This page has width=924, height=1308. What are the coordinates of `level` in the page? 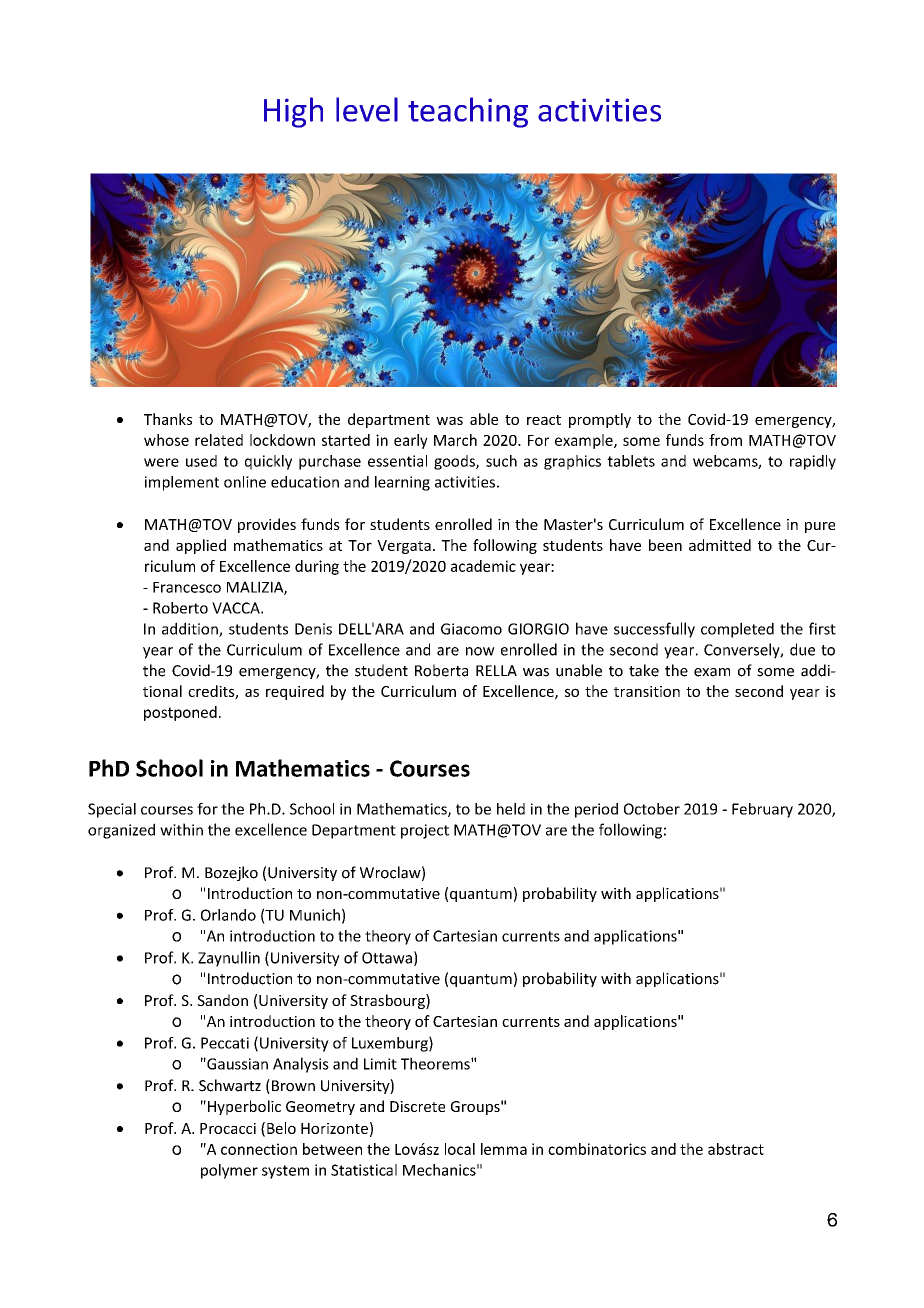 It's located at (367, 109).
